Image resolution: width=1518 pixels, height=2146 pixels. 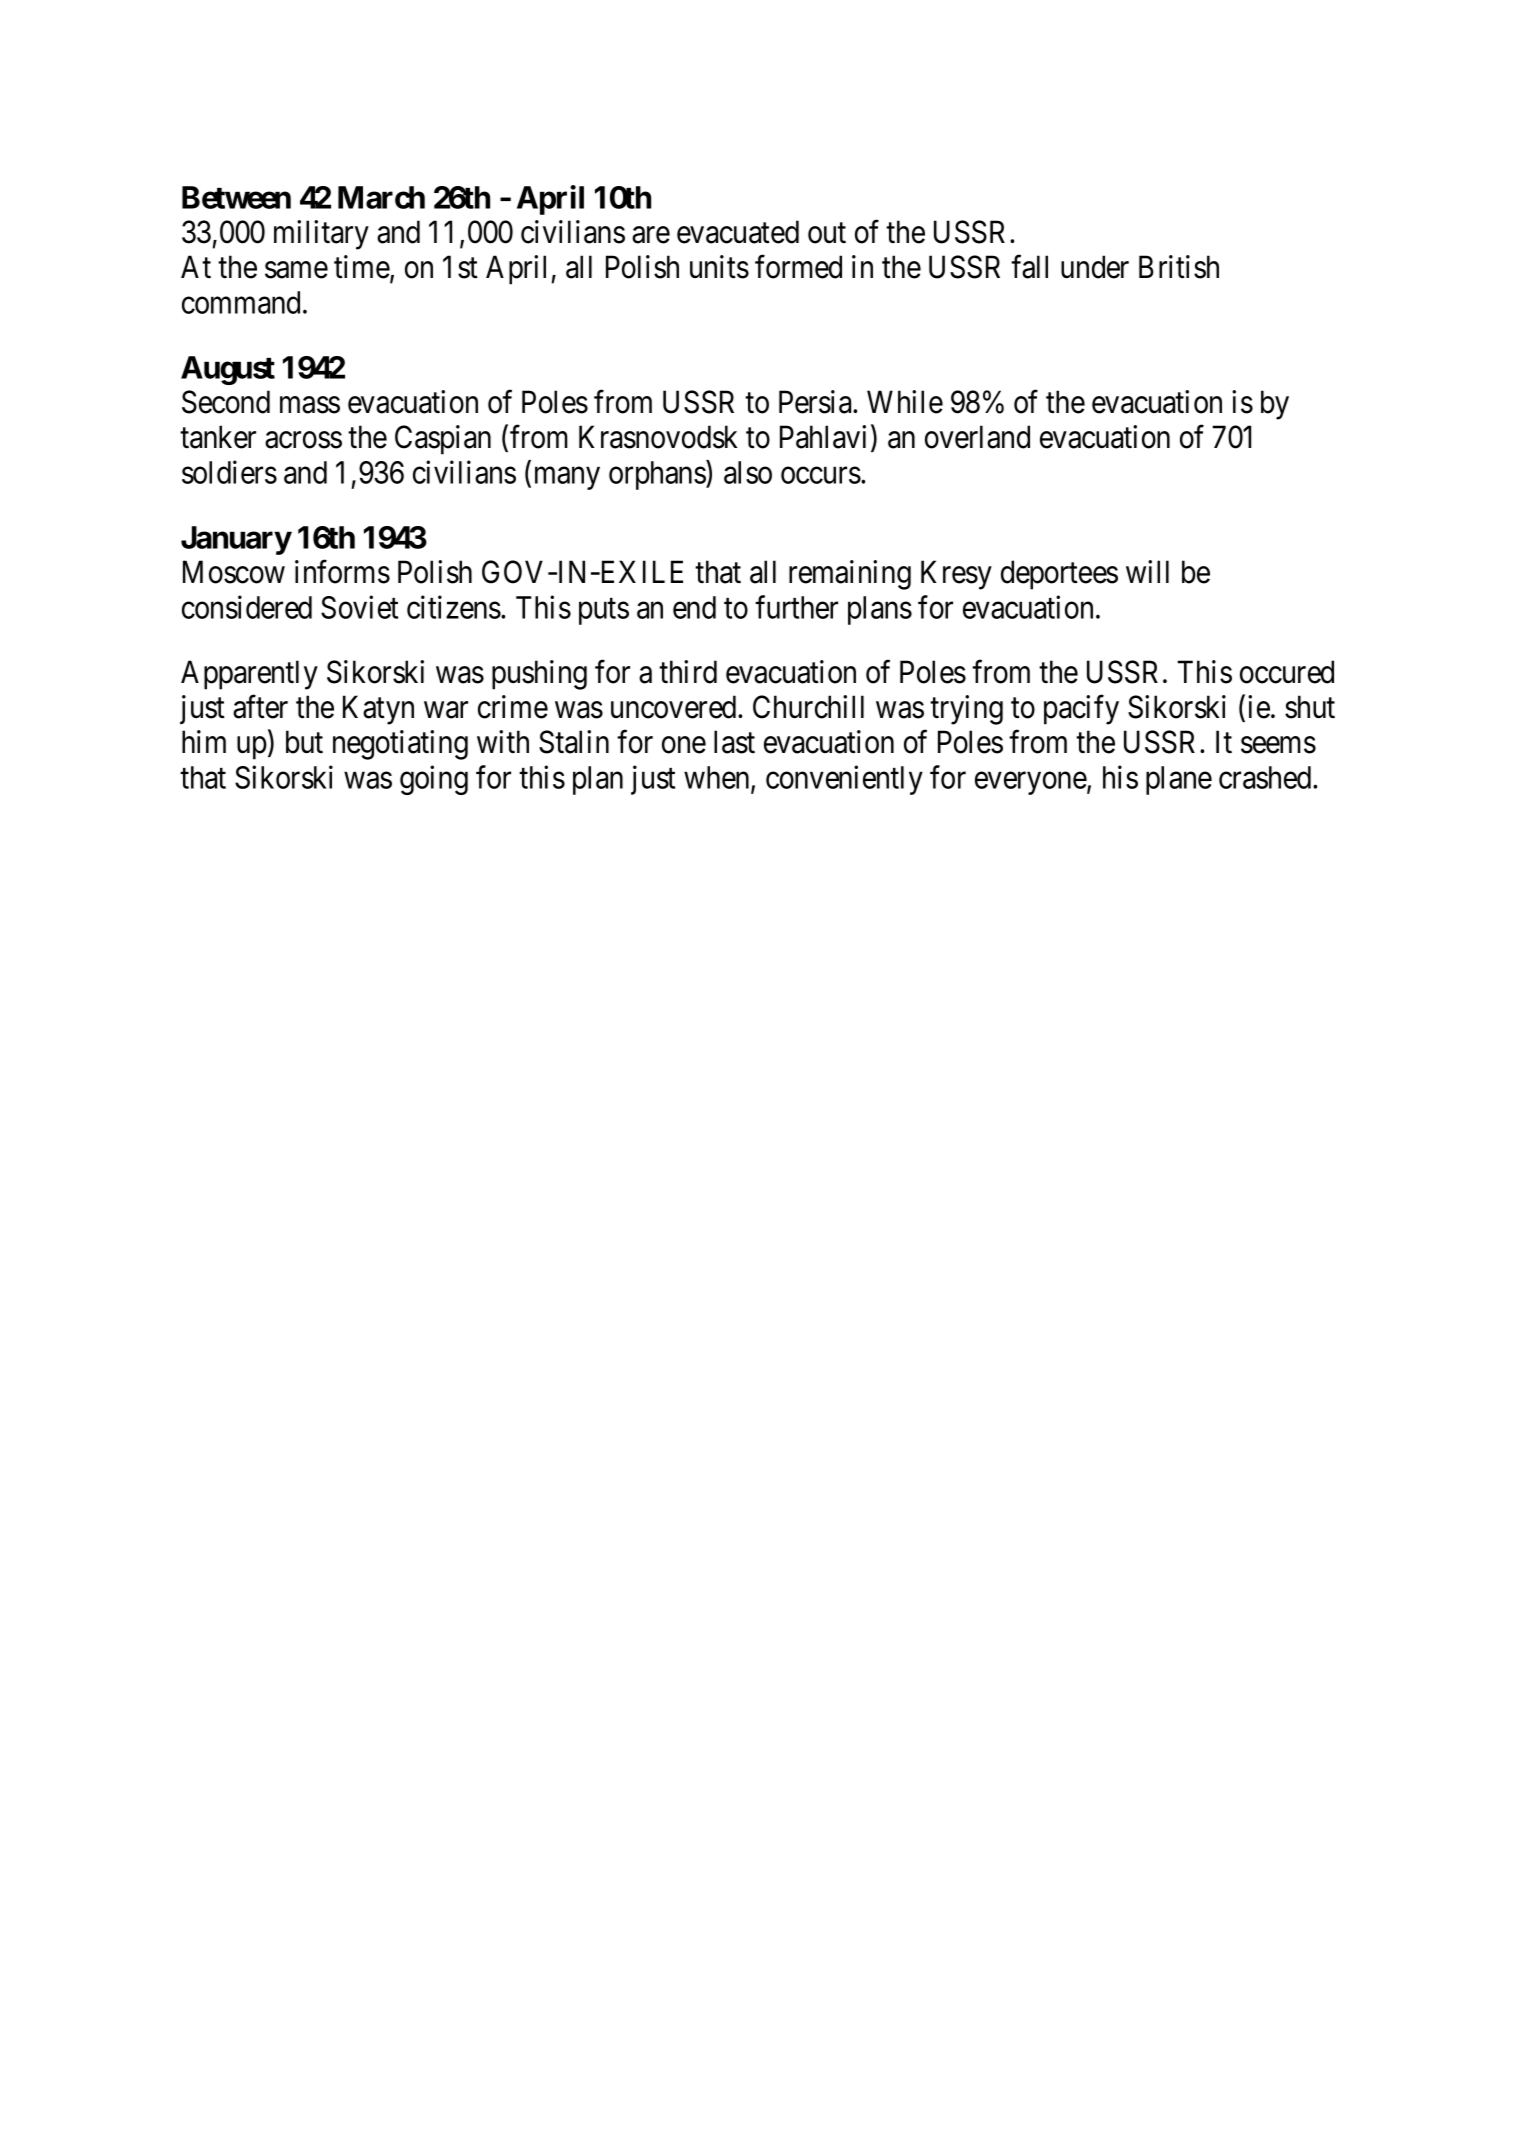 What do you see at coordinates (342, 572) in the image?
I see `informs` at bounding box center [342, 572].
